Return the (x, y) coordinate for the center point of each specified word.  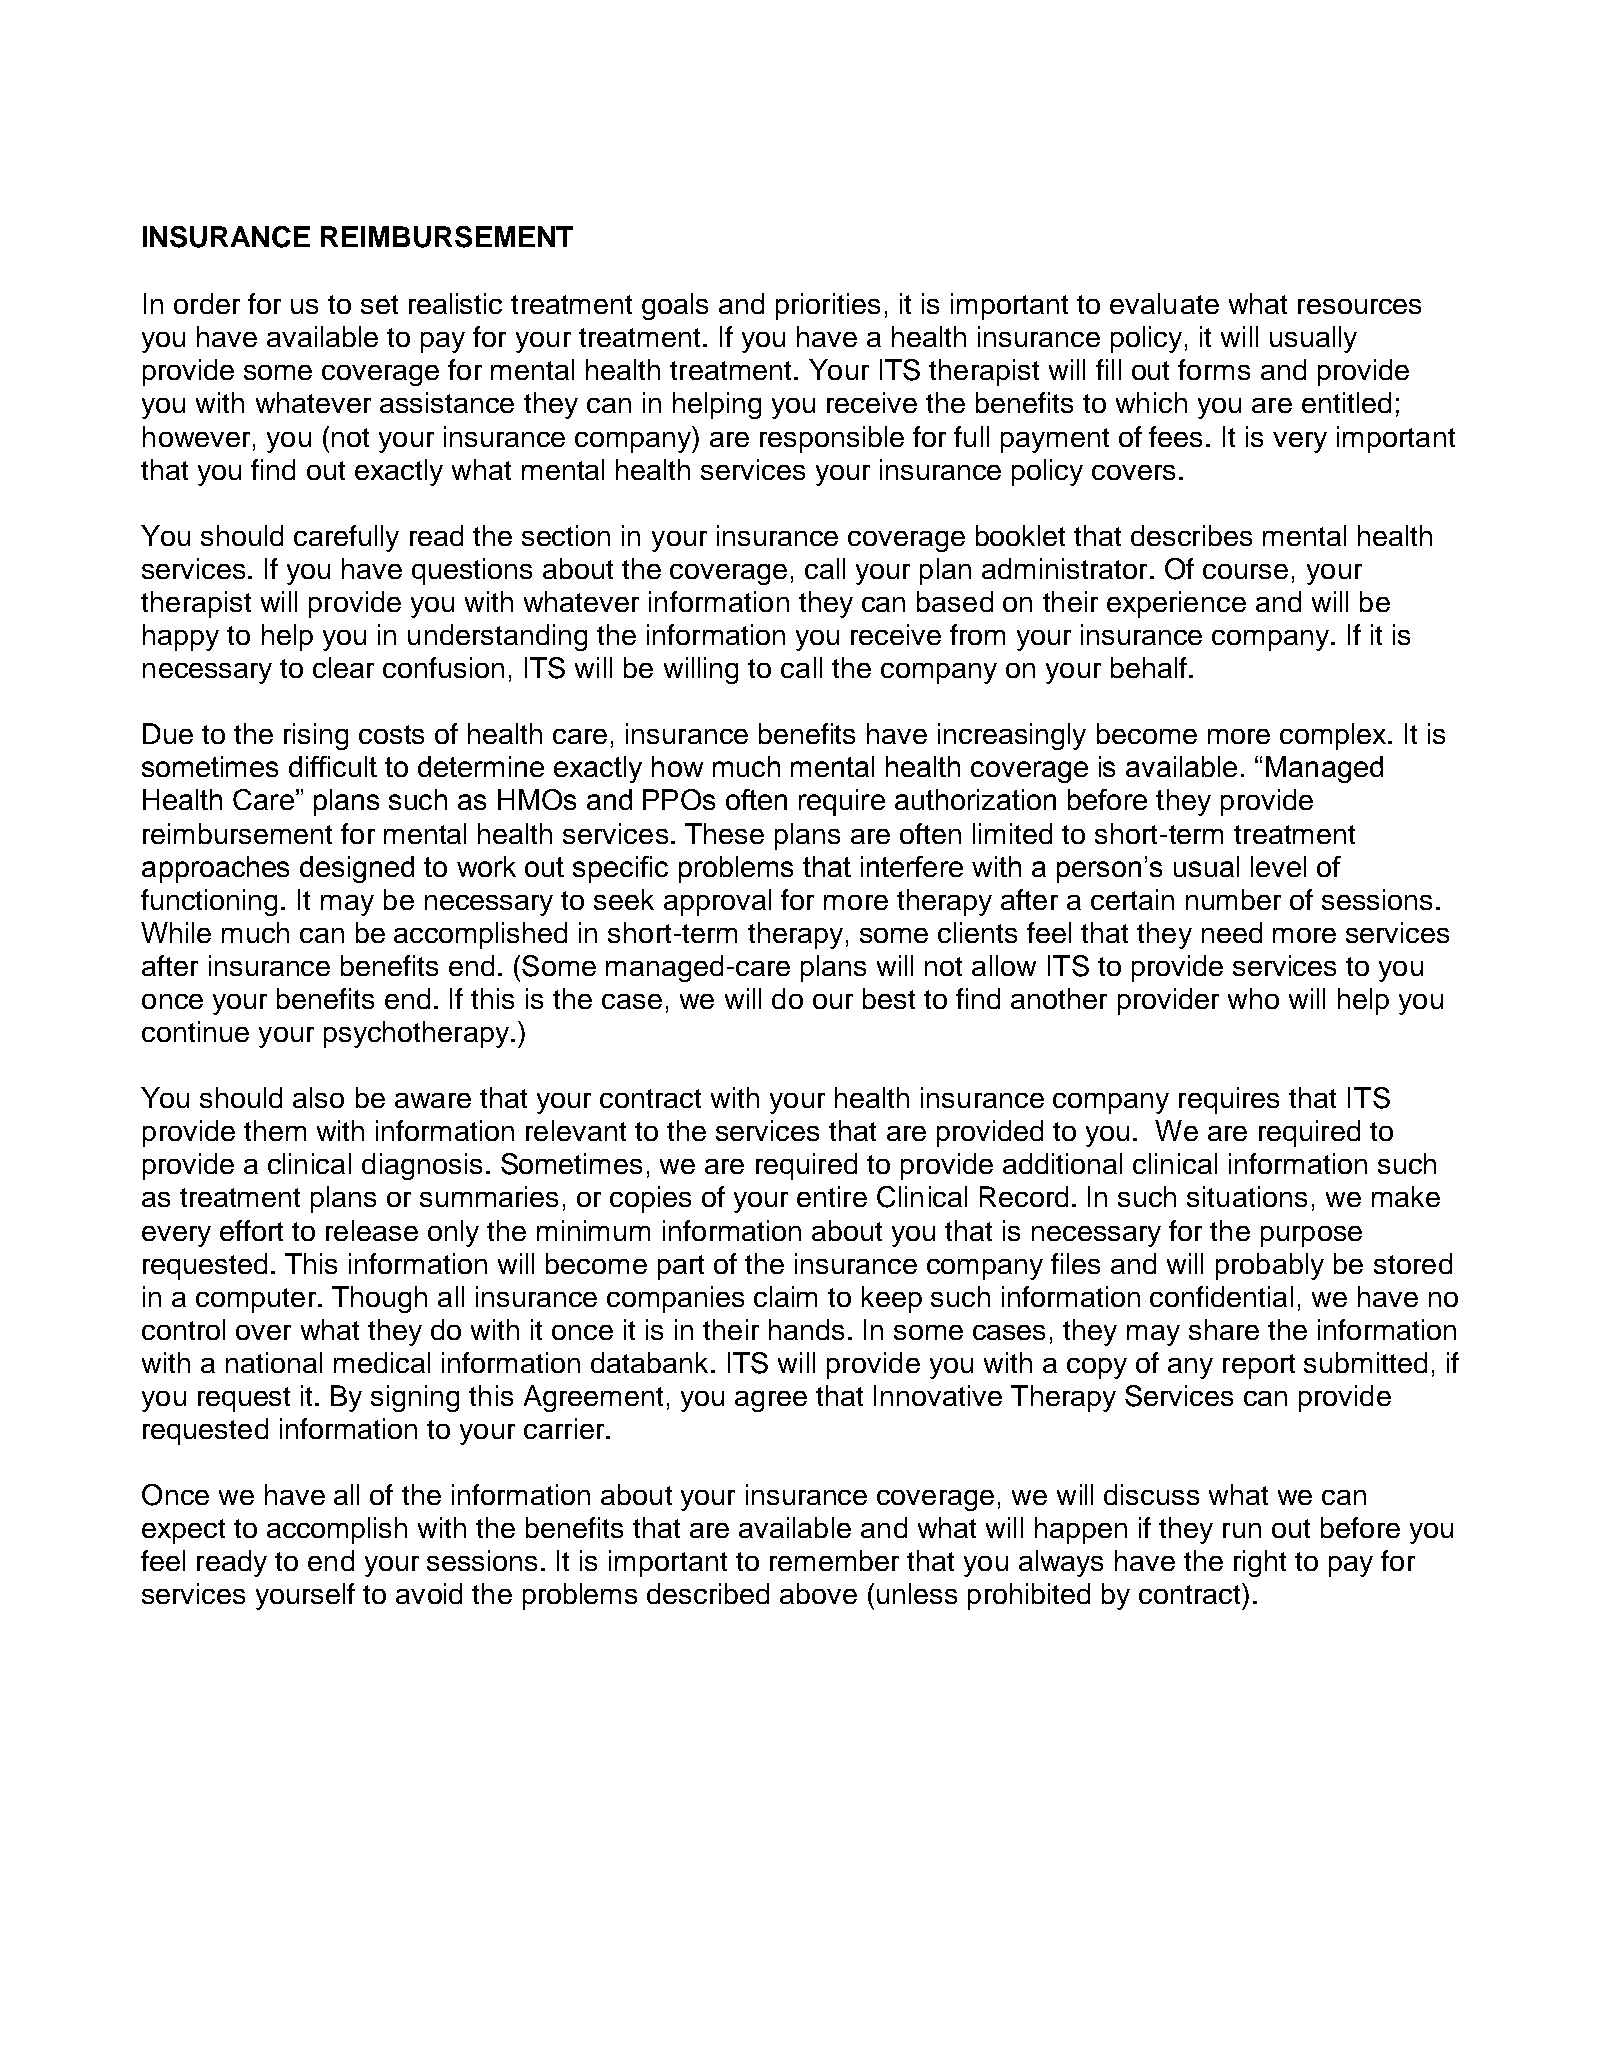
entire (832, 1196)
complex (1334, 736)
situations (1247, 1196)
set (379, 304)
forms (1214, 369)
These (724, 833)
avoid (429, 1593)
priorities (828, 306)
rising (316, 736)
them (275, 1130)
